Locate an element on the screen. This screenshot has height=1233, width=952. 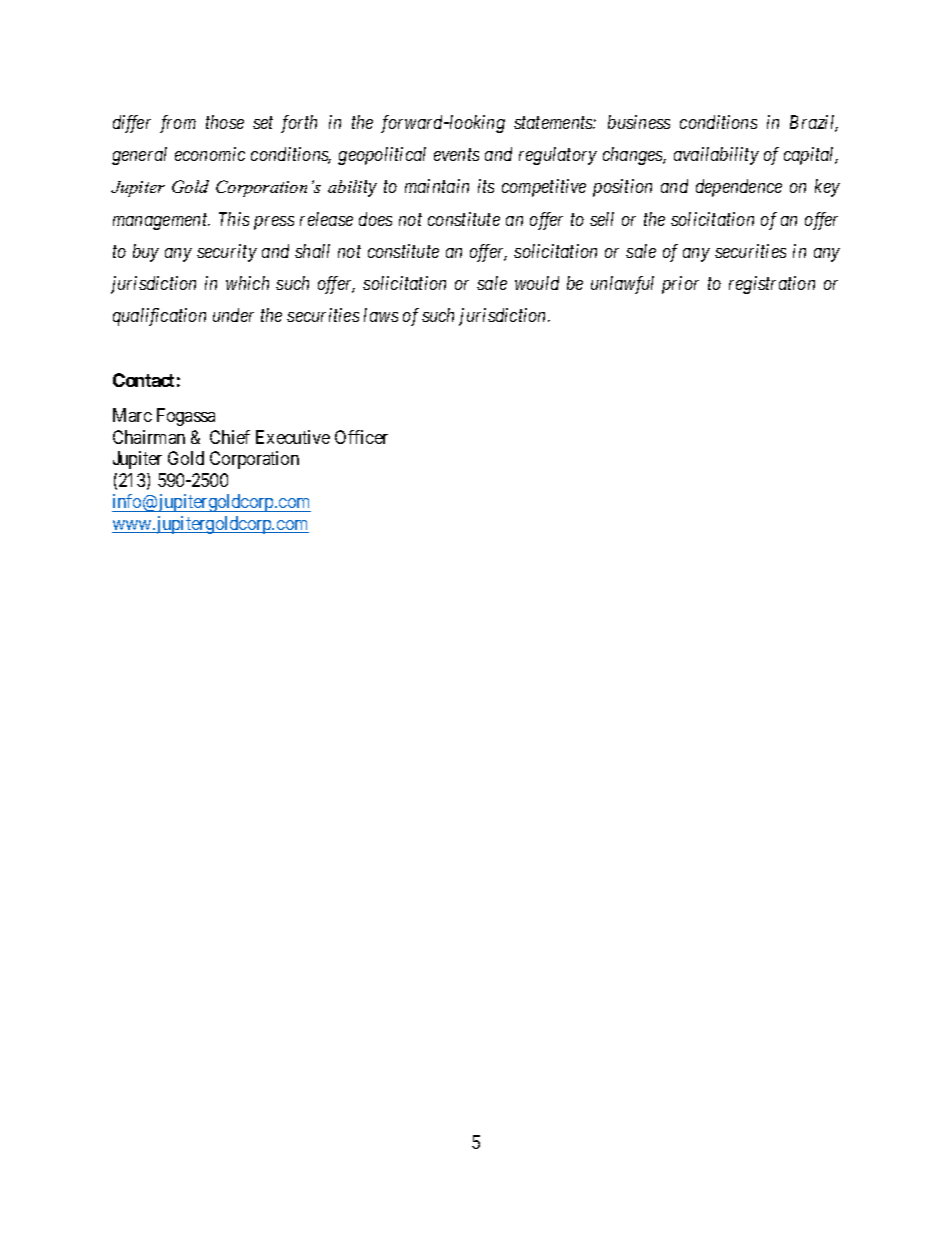
Executive is located at coordinates (293, 437).
